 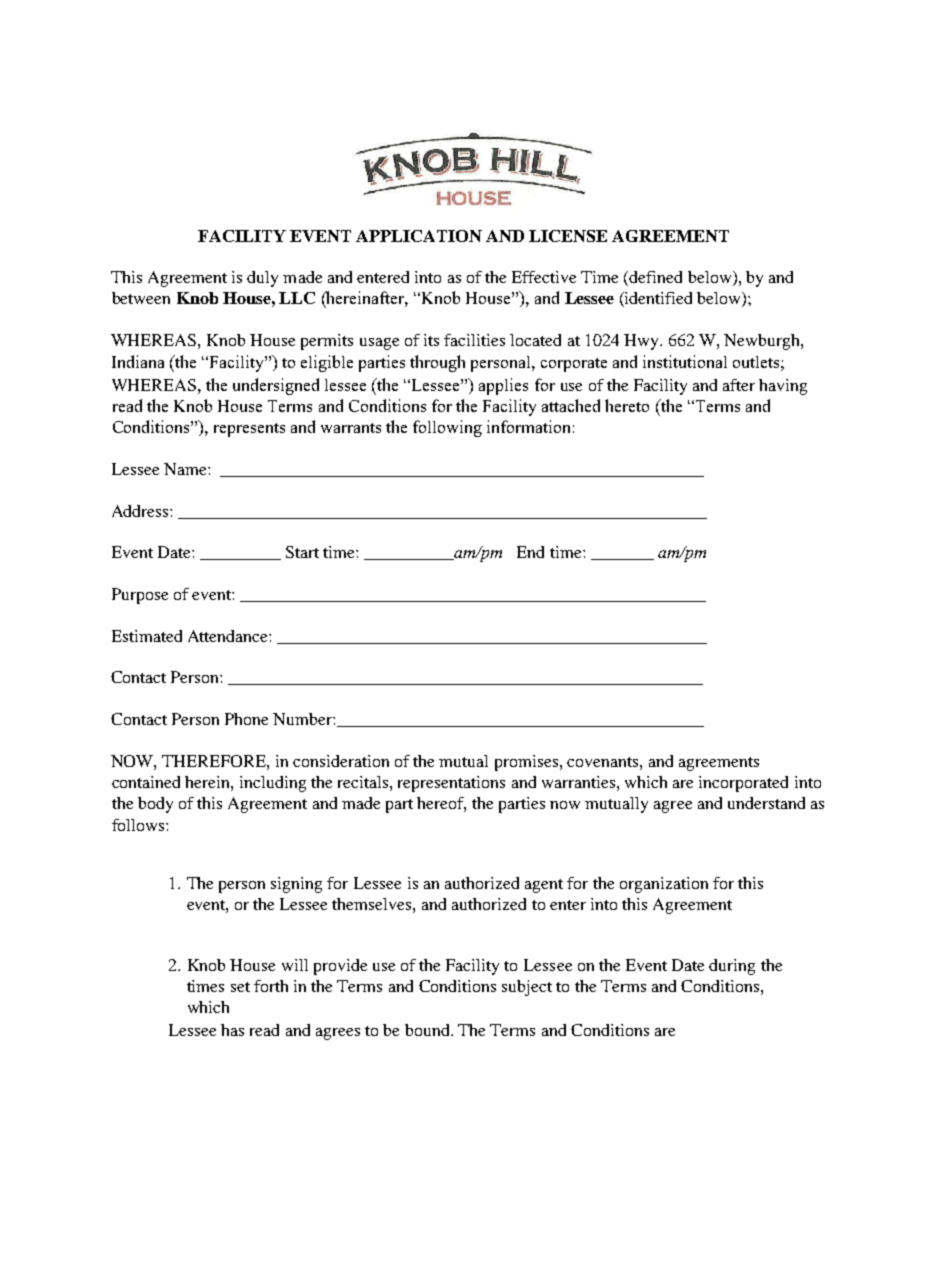 What do you see at coordinates (419, 236) in the page?
I see `APPLICATION` at bounding box center [419, 236].
